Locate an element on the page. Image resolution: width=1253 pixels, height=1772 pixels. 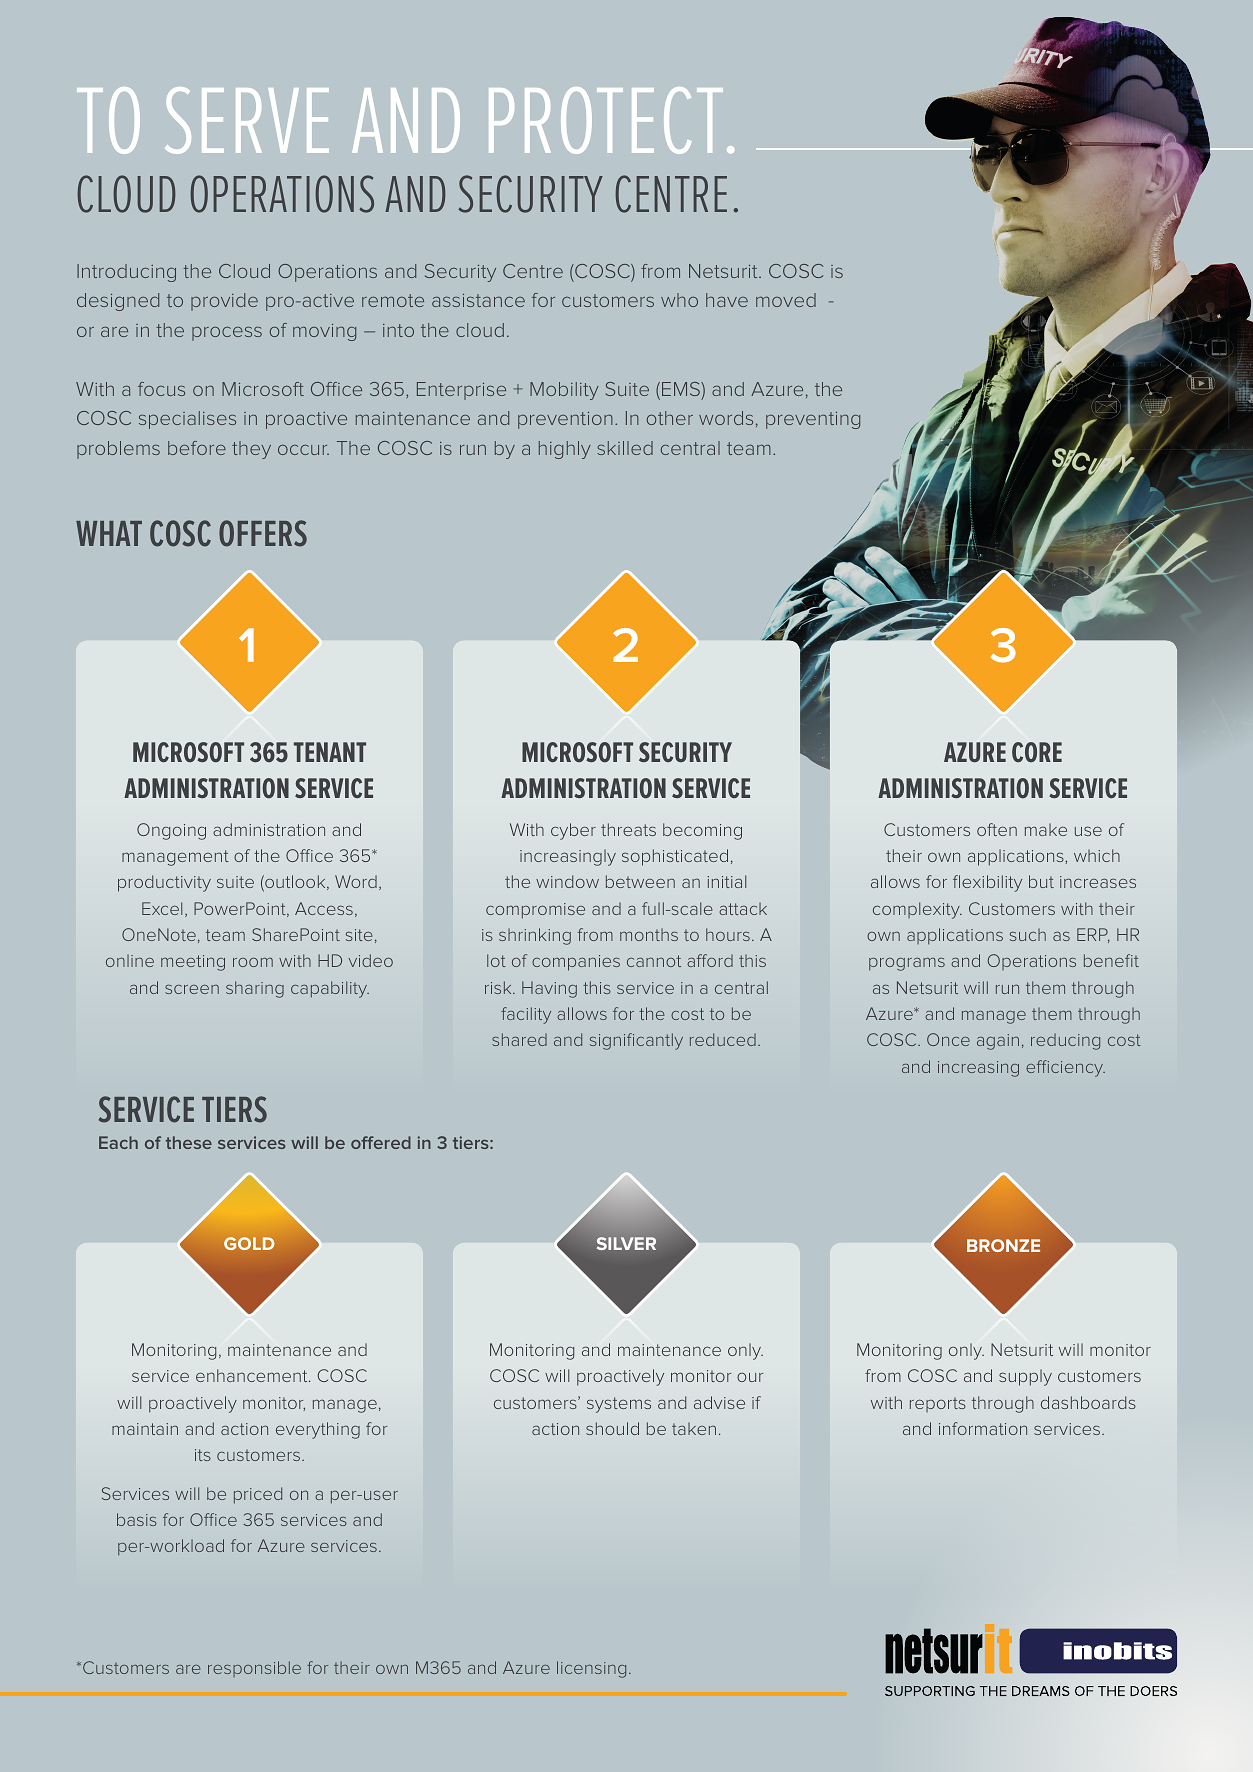
responsible is located at coordinates (254, 1669).
